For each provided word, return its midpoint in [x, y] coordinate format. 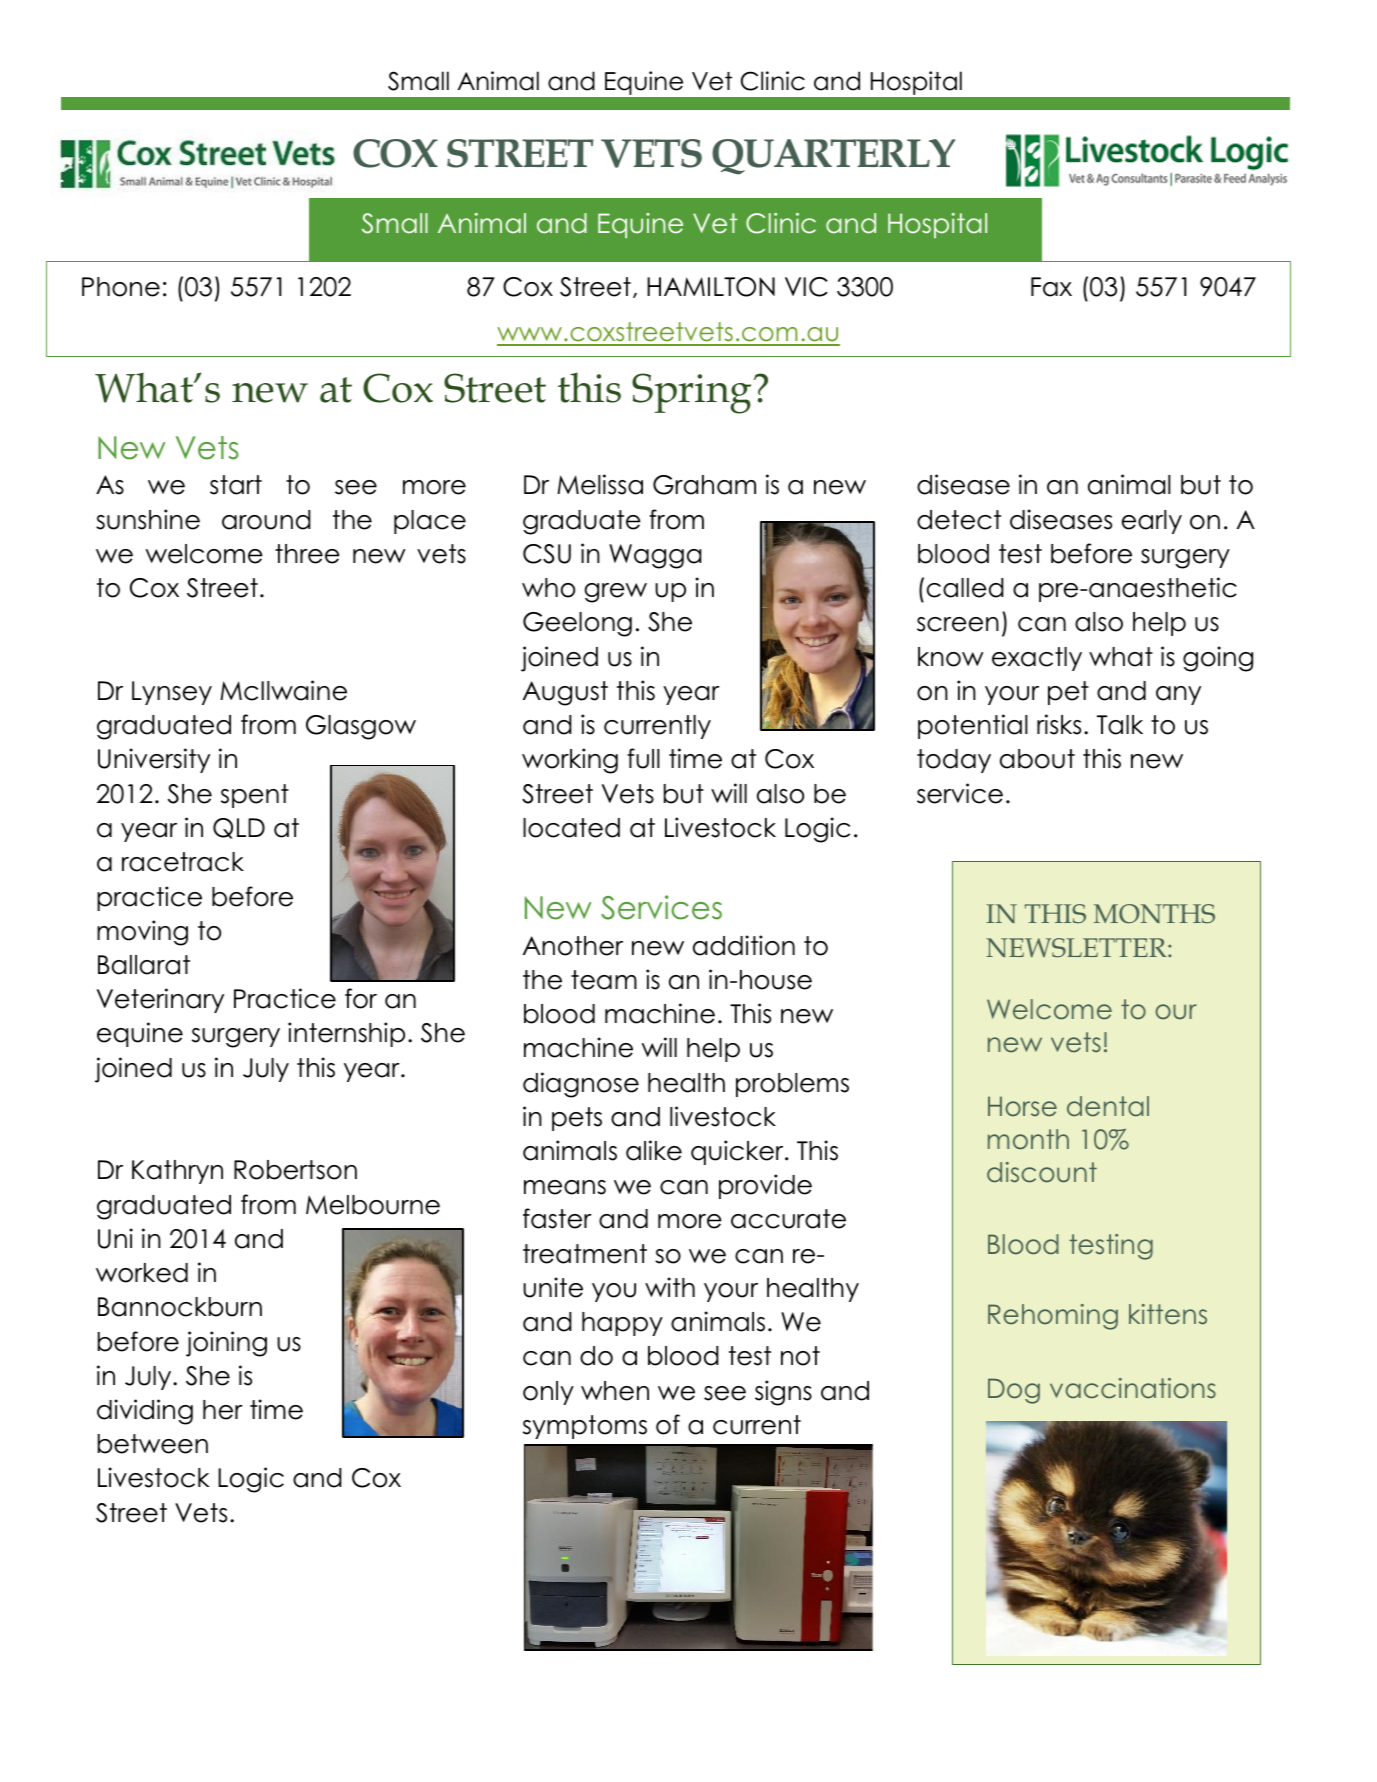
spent [255, 796]
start [236, 485]
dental [1108, 1106]
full [643, 758]
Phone [121, 287]
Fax [1051, 287]
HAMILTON [711, 287]
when [615, 1391]
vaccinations [1133, 1388]
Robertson [295, 1170]
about [1037, 759]
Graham [704, 485]
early [1152, 522]
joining [226, 1344]
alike [654, 1150]
